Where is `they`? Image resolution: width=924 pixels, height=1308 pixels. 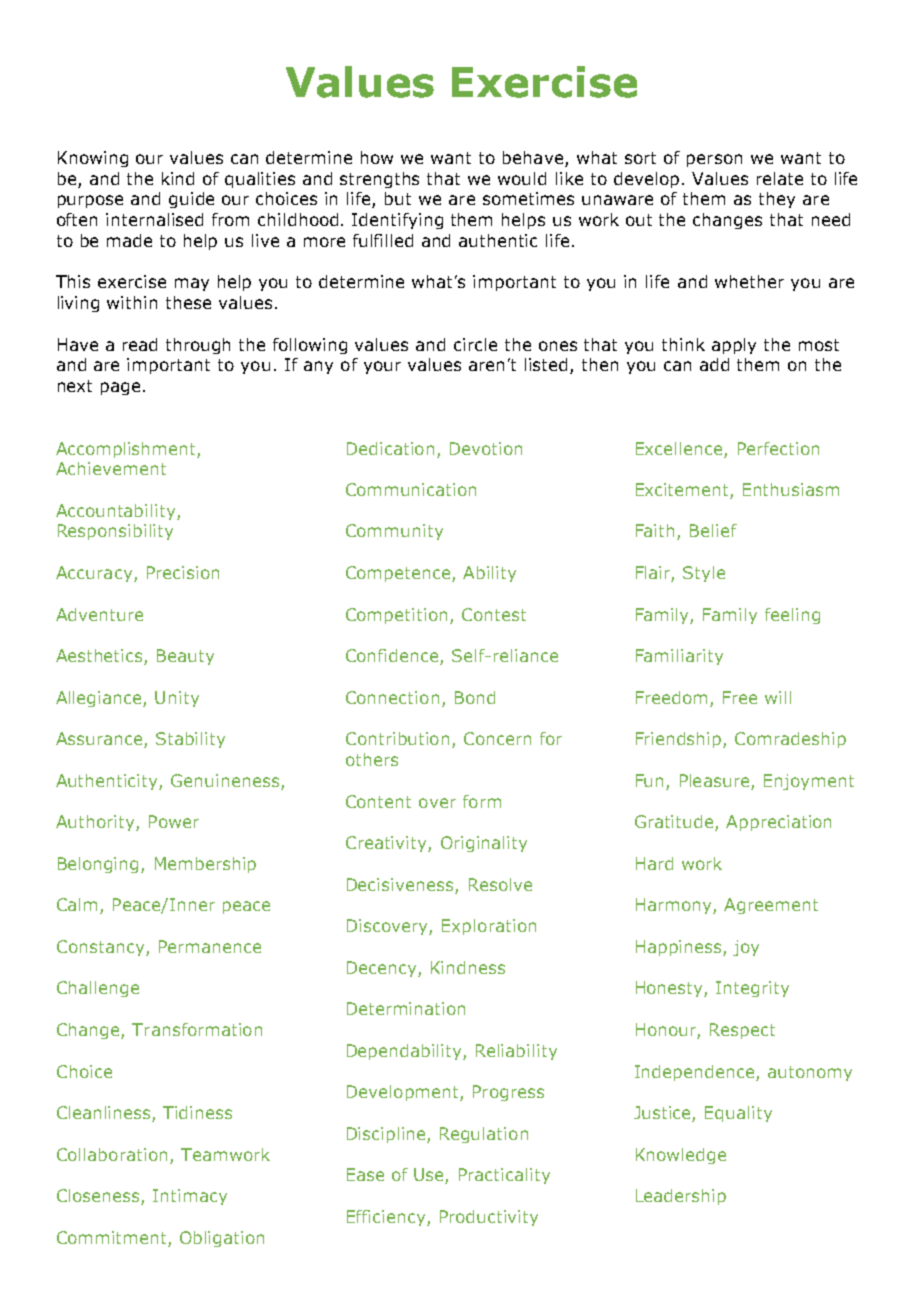
they is located at coordinates (777, 200).
